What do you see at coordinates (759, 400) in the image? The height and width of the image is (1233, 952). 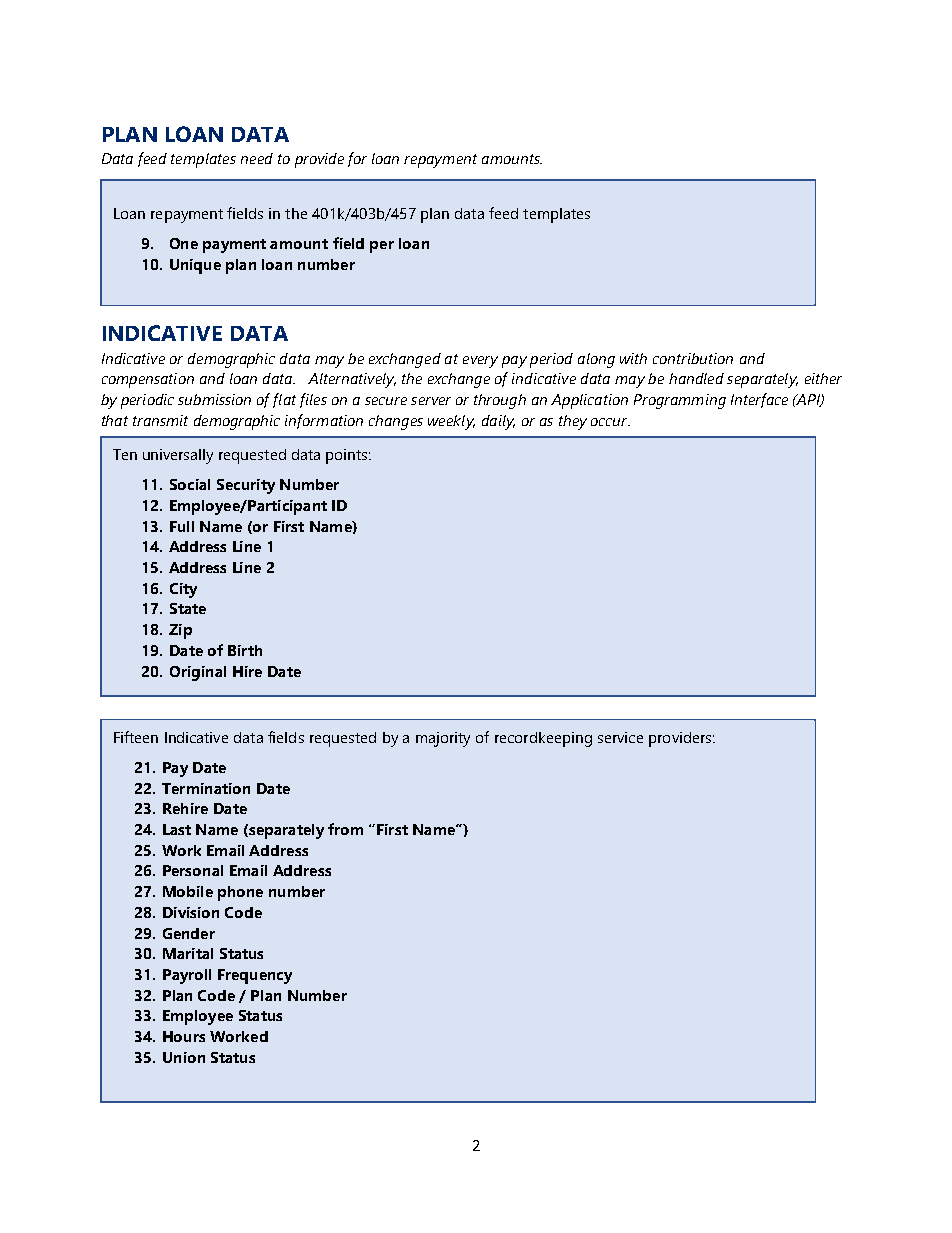 I see `Interface` at bounding box center [759, 400].
